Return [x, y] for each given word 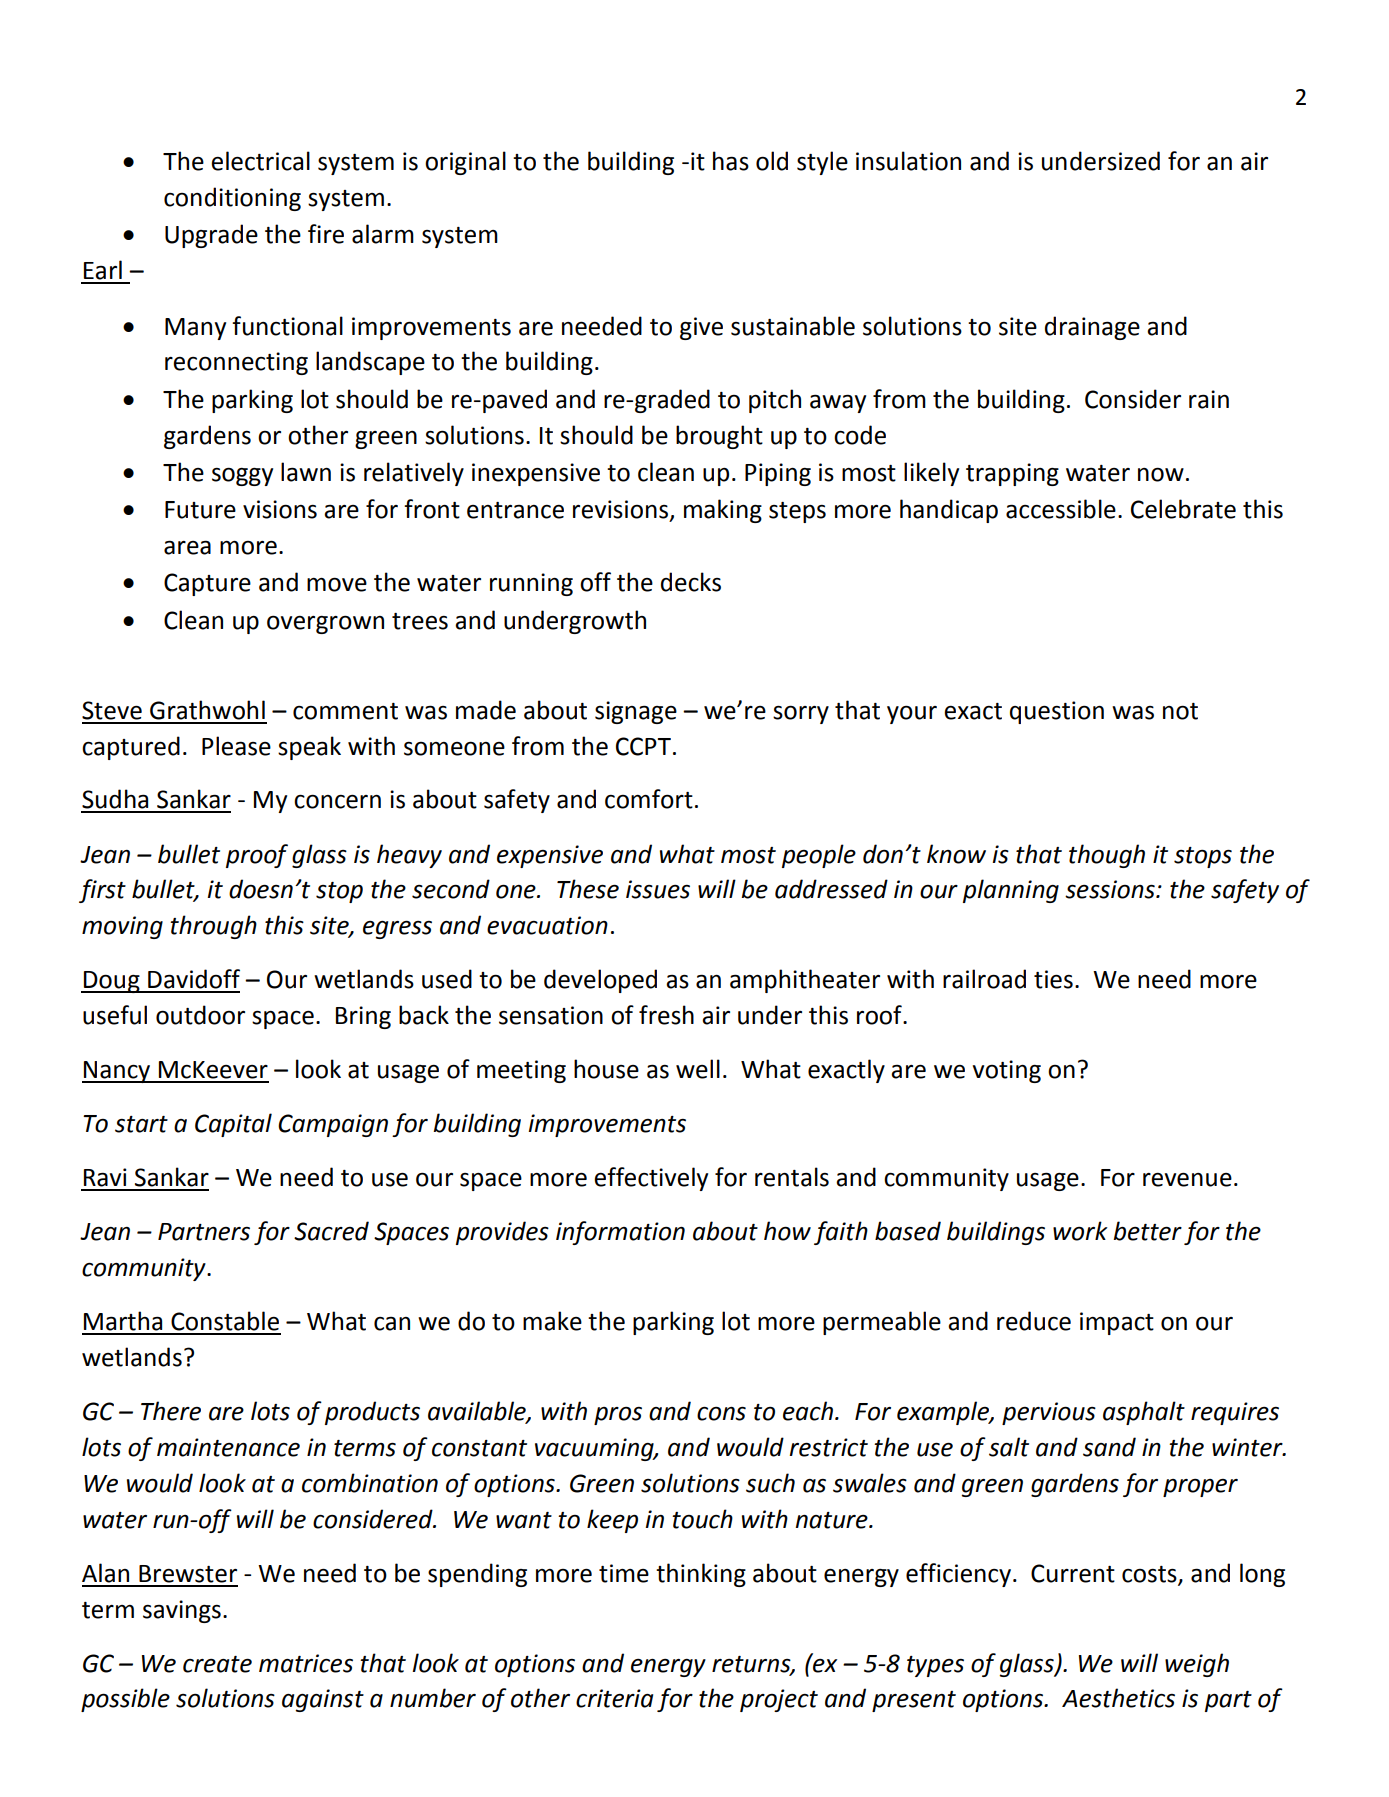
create [217, 1664]
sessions [1111, 889]
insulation [908, 161]
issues [658, 889]
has [731, 161]
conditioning [232, 199]
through [213, 927]
